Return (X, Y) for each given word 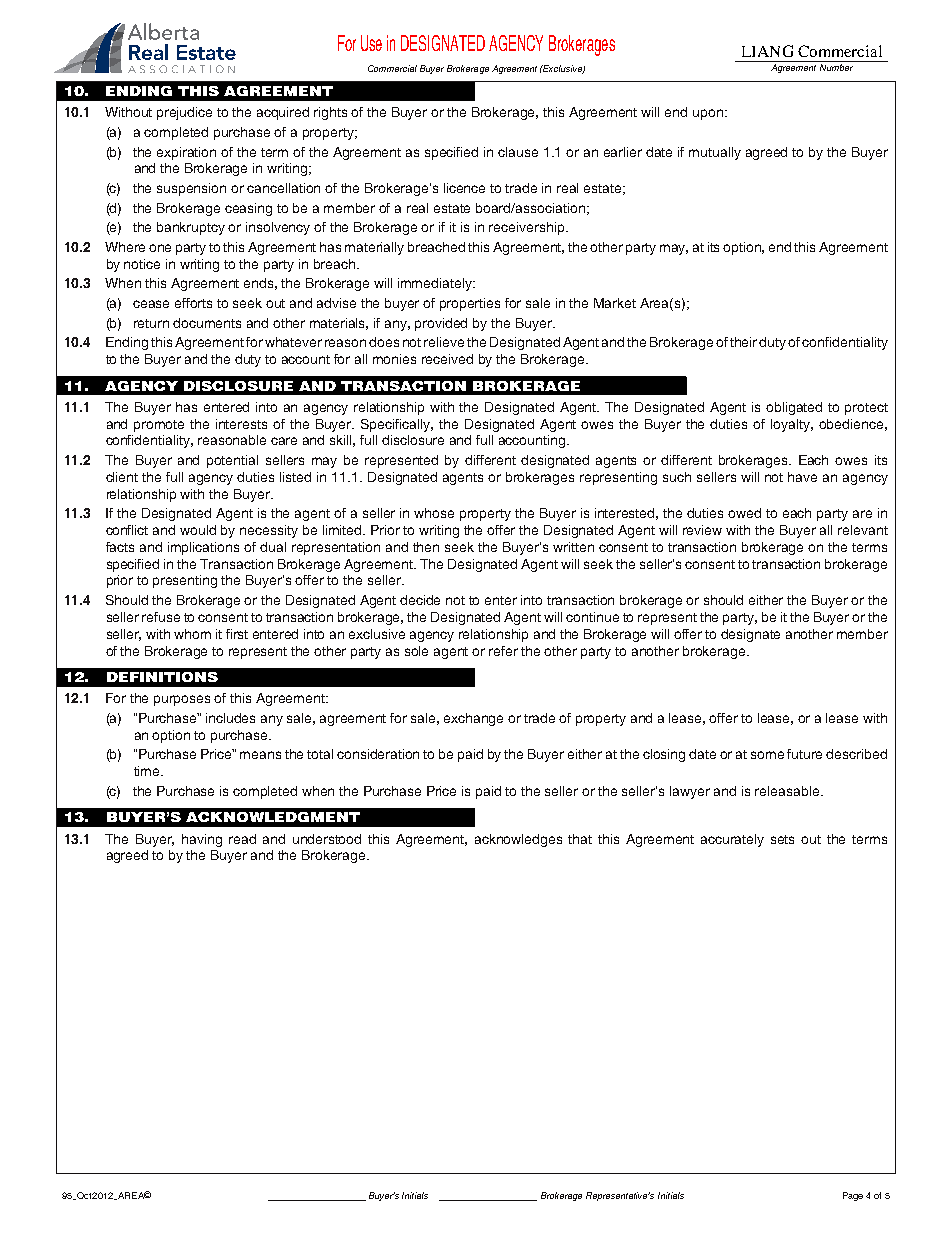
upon (708, 114)
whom (192, 634)
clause (518, 152)
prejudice (184, 113)
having (202, 840)
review (702, 530)
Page (853, 1196)
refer (503, 651)
